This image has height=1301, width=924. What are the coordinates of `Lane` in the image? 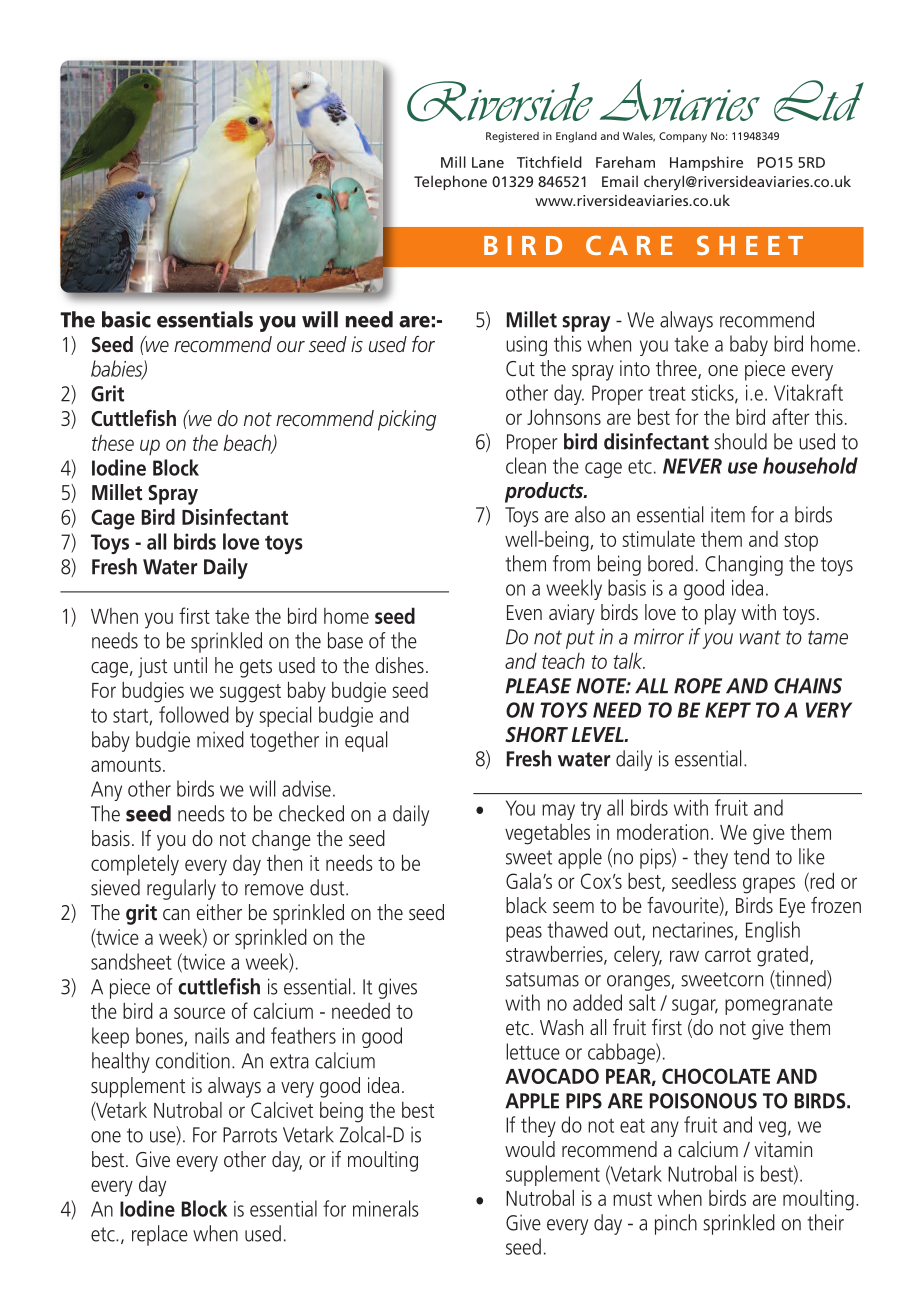 It's located at (488, 162).
